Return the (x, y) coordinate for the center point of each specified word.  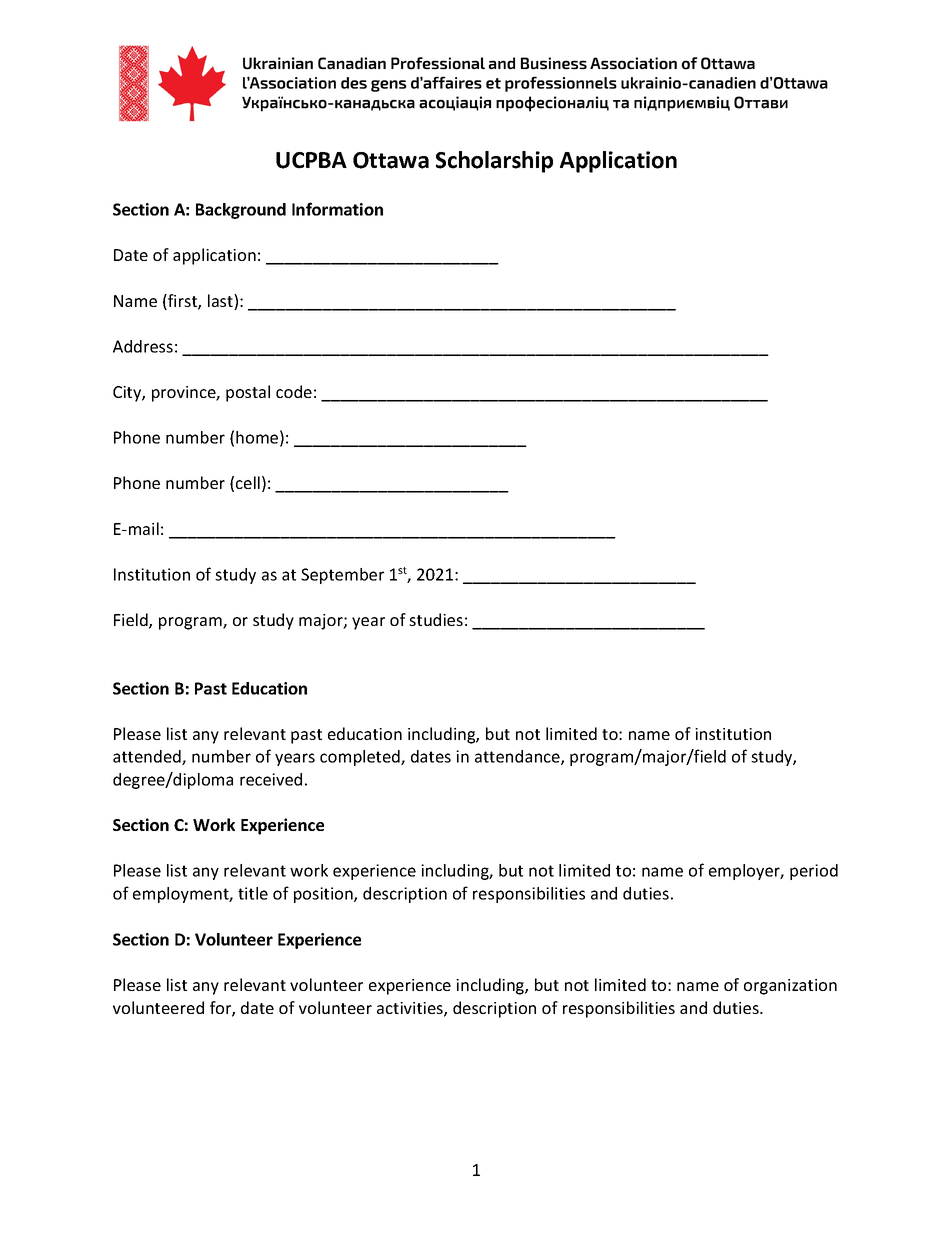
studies (436, 619)
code (294, 391)
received (271, 779)
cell (248, 482)
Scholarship (494, 162)
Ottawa (391, 160)
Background (241, 211)
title (253, 893)
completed (361, 758)
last (221, 302)
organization (790, 987)
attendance (518, 757)
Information (337, 209)
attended (148, 757)
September (342, 576)
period (814, 872)
